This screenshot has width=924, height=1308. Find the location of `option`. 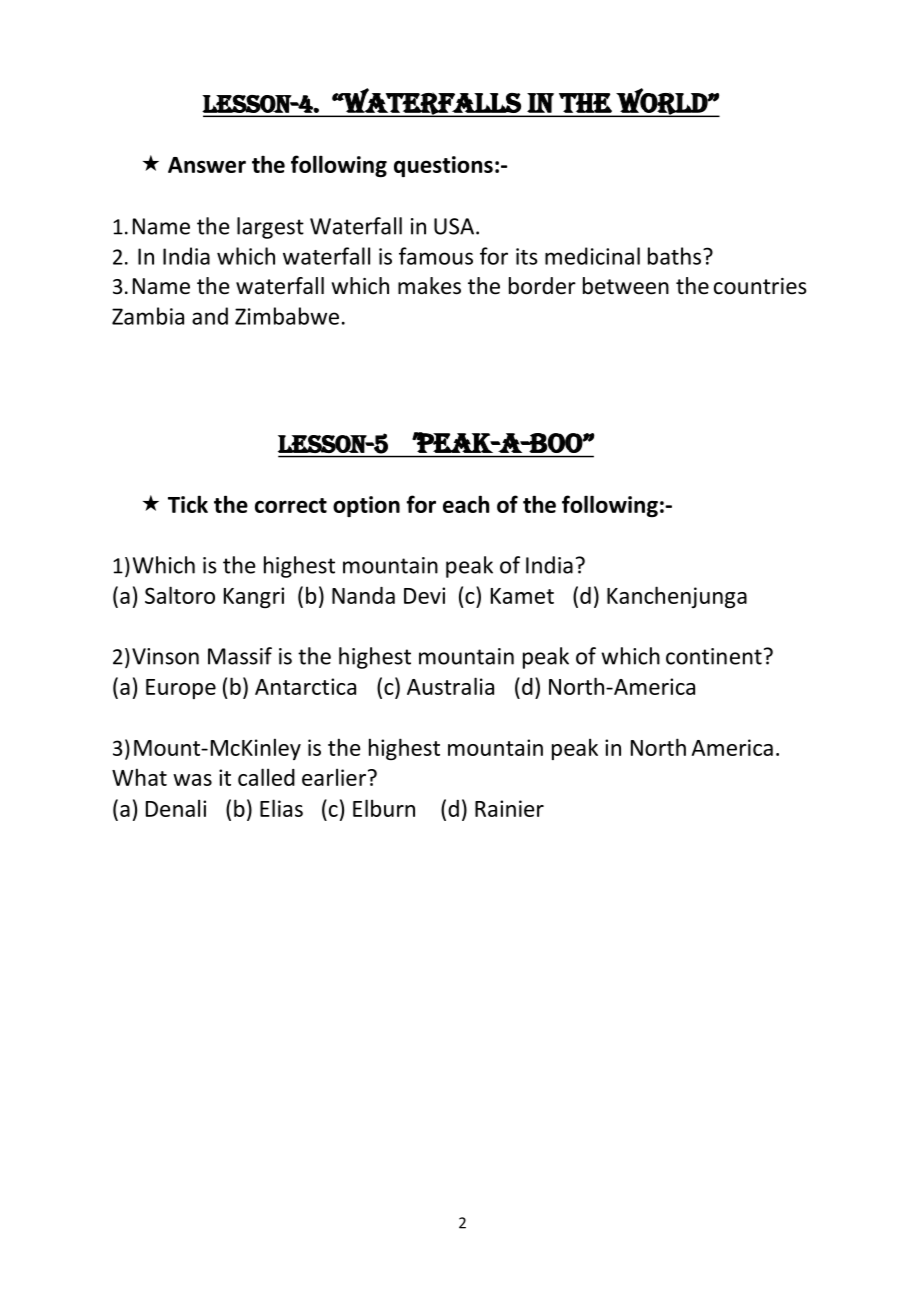

option is located at coordinates (366, 506).
